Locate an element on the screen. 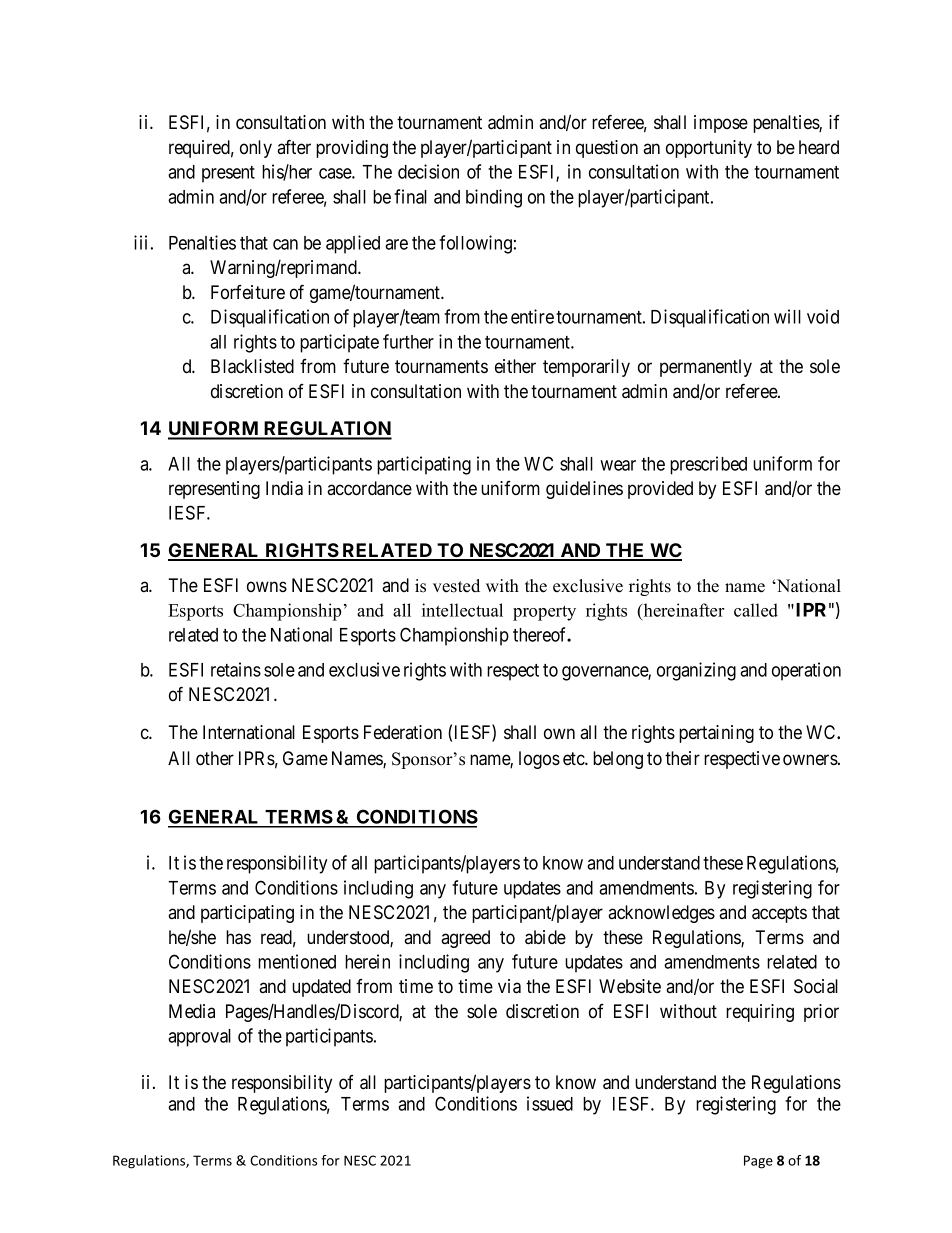 This screenshot has width=952, height=1233. abide is located at coordinates (545, 937).
